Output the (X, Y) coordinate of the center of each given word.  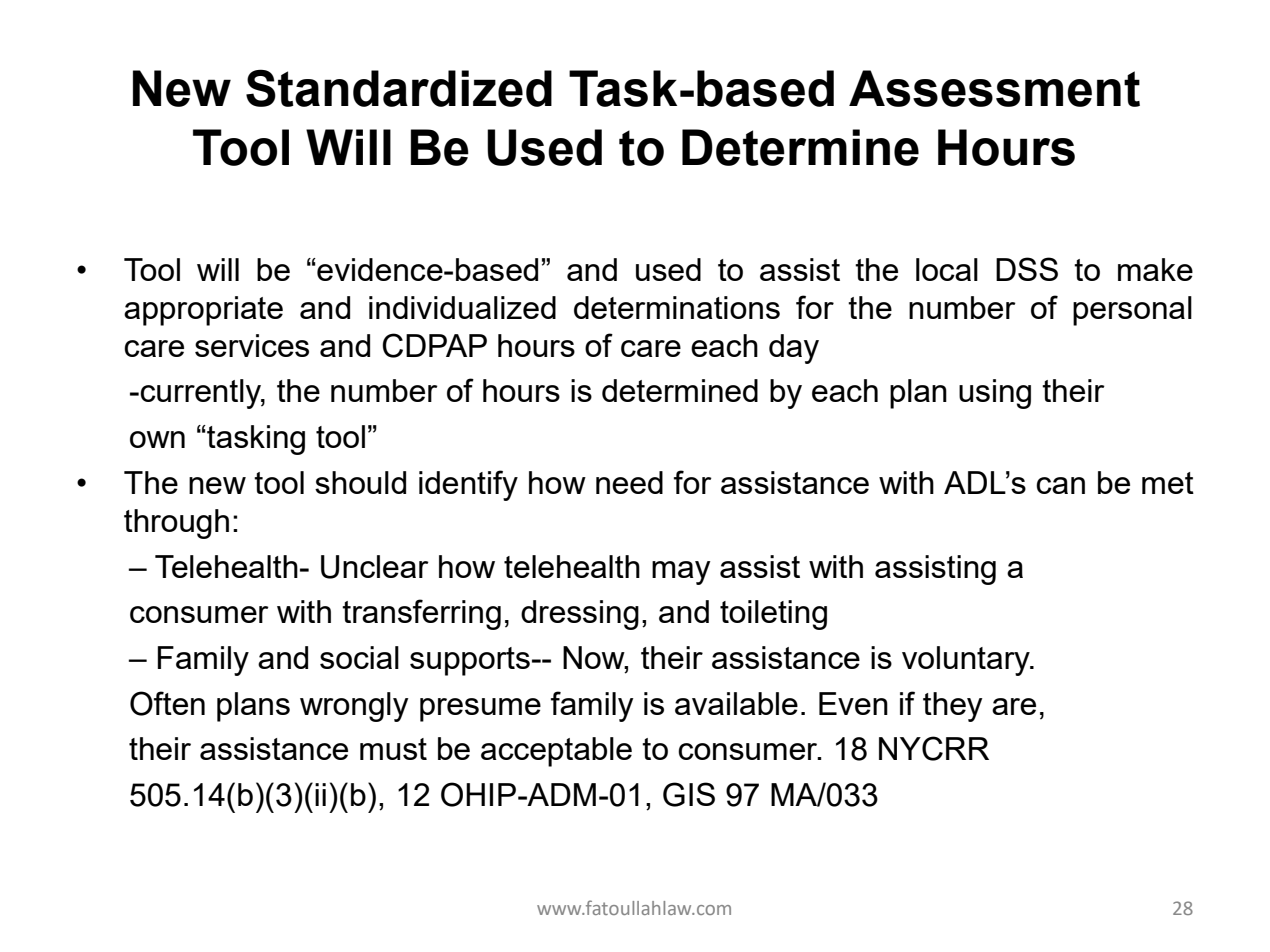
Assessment (994, 88)
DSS (1027, 269)
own (157, 439)
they (952, 707)
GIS (689, 794)
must (393, 749)
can (1060, 485)
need (629, 482)
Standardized (399, 88)
